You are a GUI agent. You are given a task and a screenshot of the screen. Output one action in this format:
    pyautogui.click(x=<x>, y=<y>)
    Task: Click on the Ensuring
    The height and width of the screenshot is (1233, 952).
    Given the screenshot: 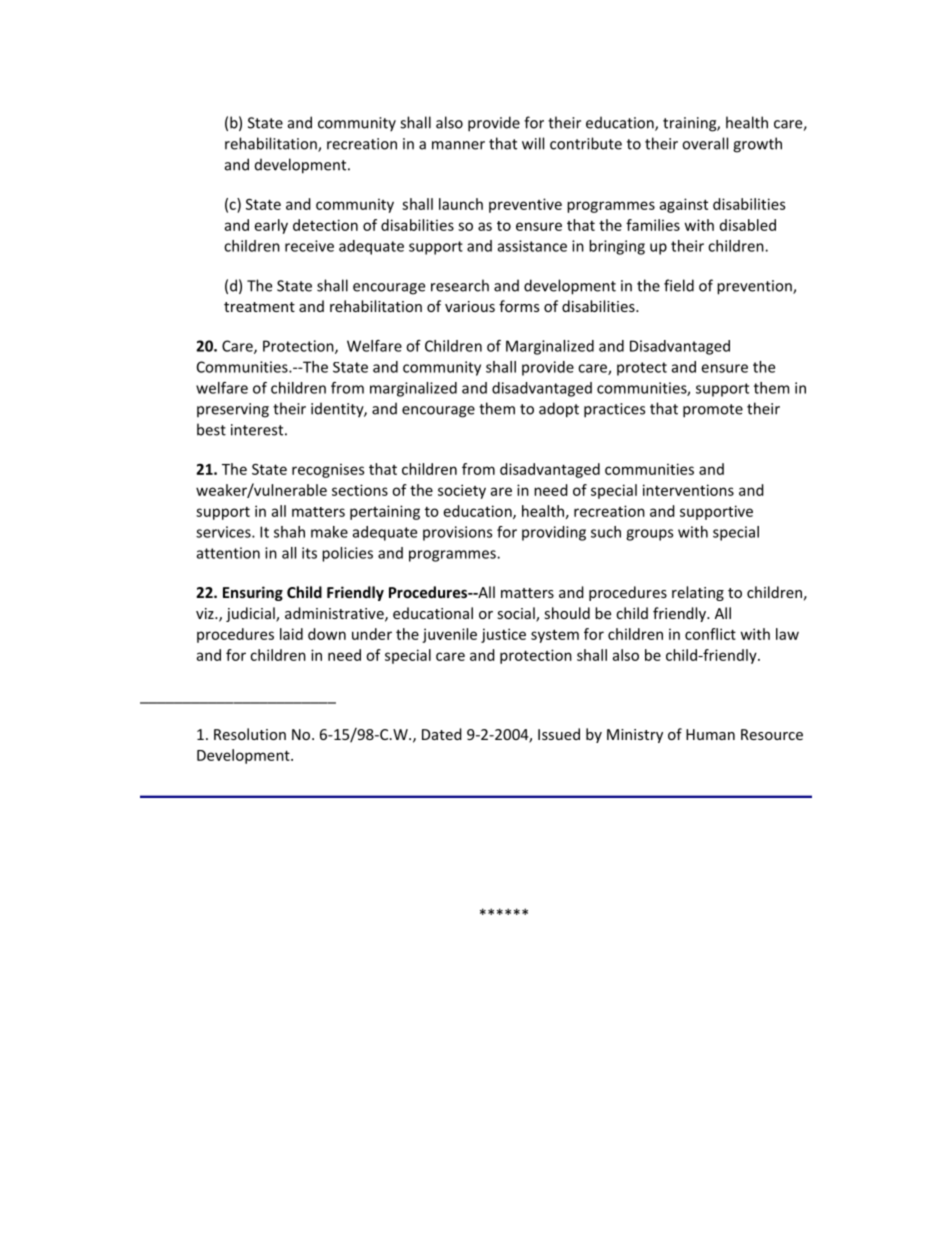 What is the action you would take?
    pyautogui.click(x=253, y=593)
